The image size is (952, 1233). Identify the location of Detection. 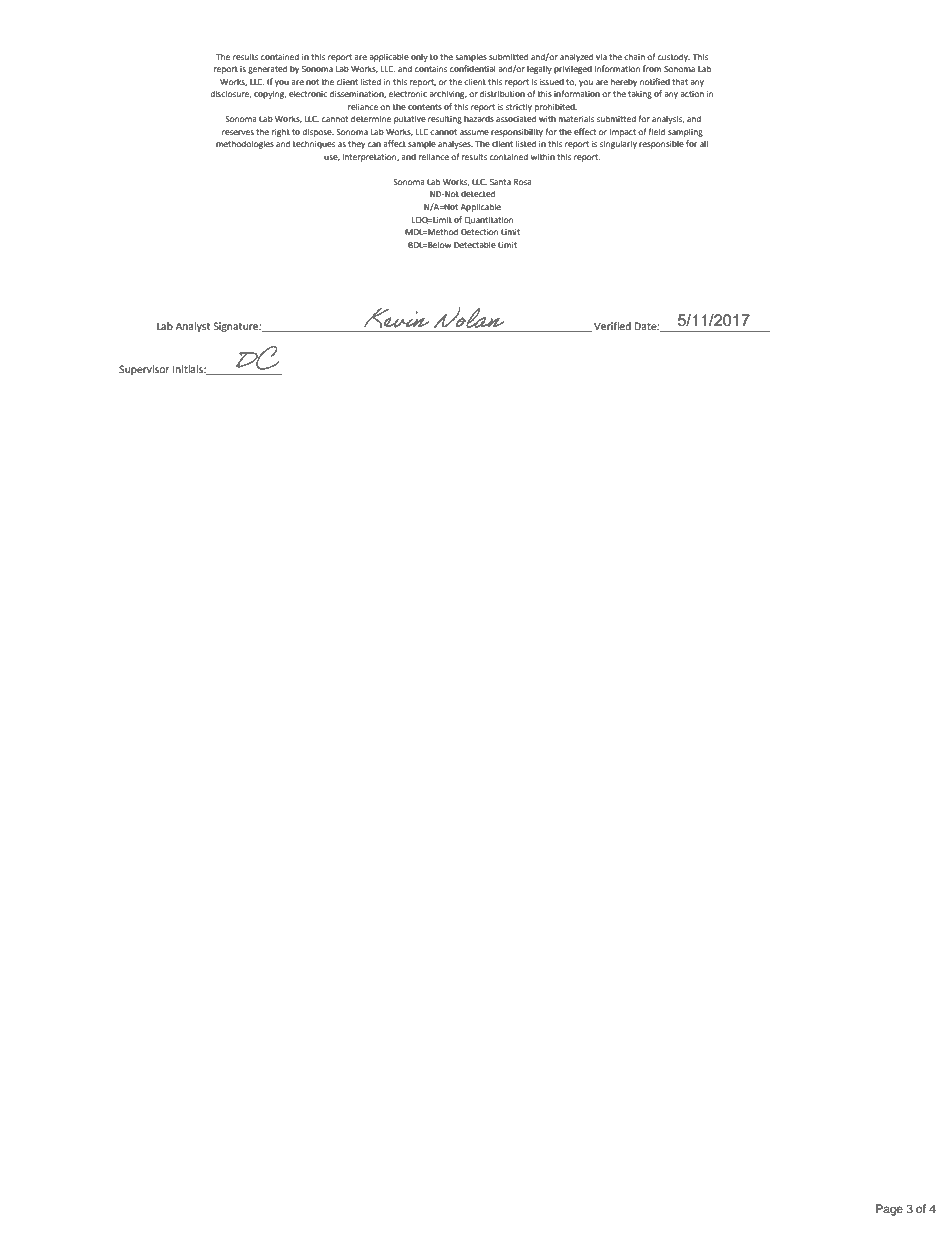
(479, 232).
